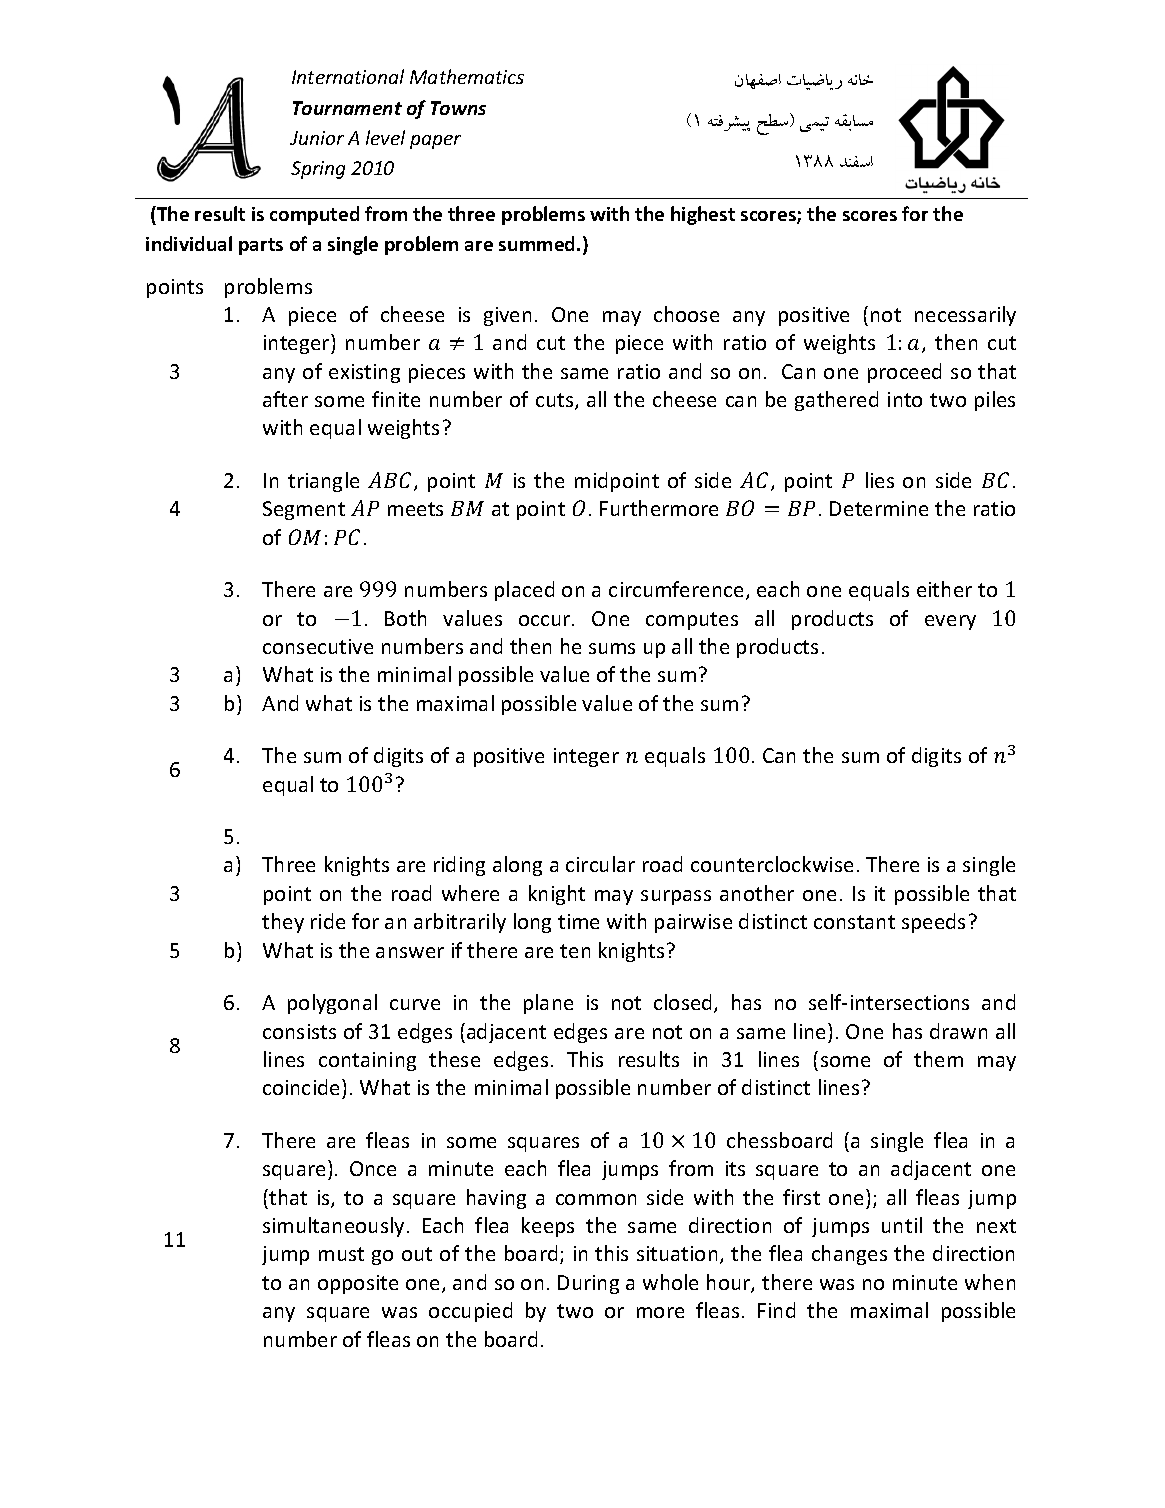 This screenshot has height=1508, width=1165. What do you see at coordinates (556, 401) in the screenshot?
I see `cuts` at bounding box center [556, 401].
